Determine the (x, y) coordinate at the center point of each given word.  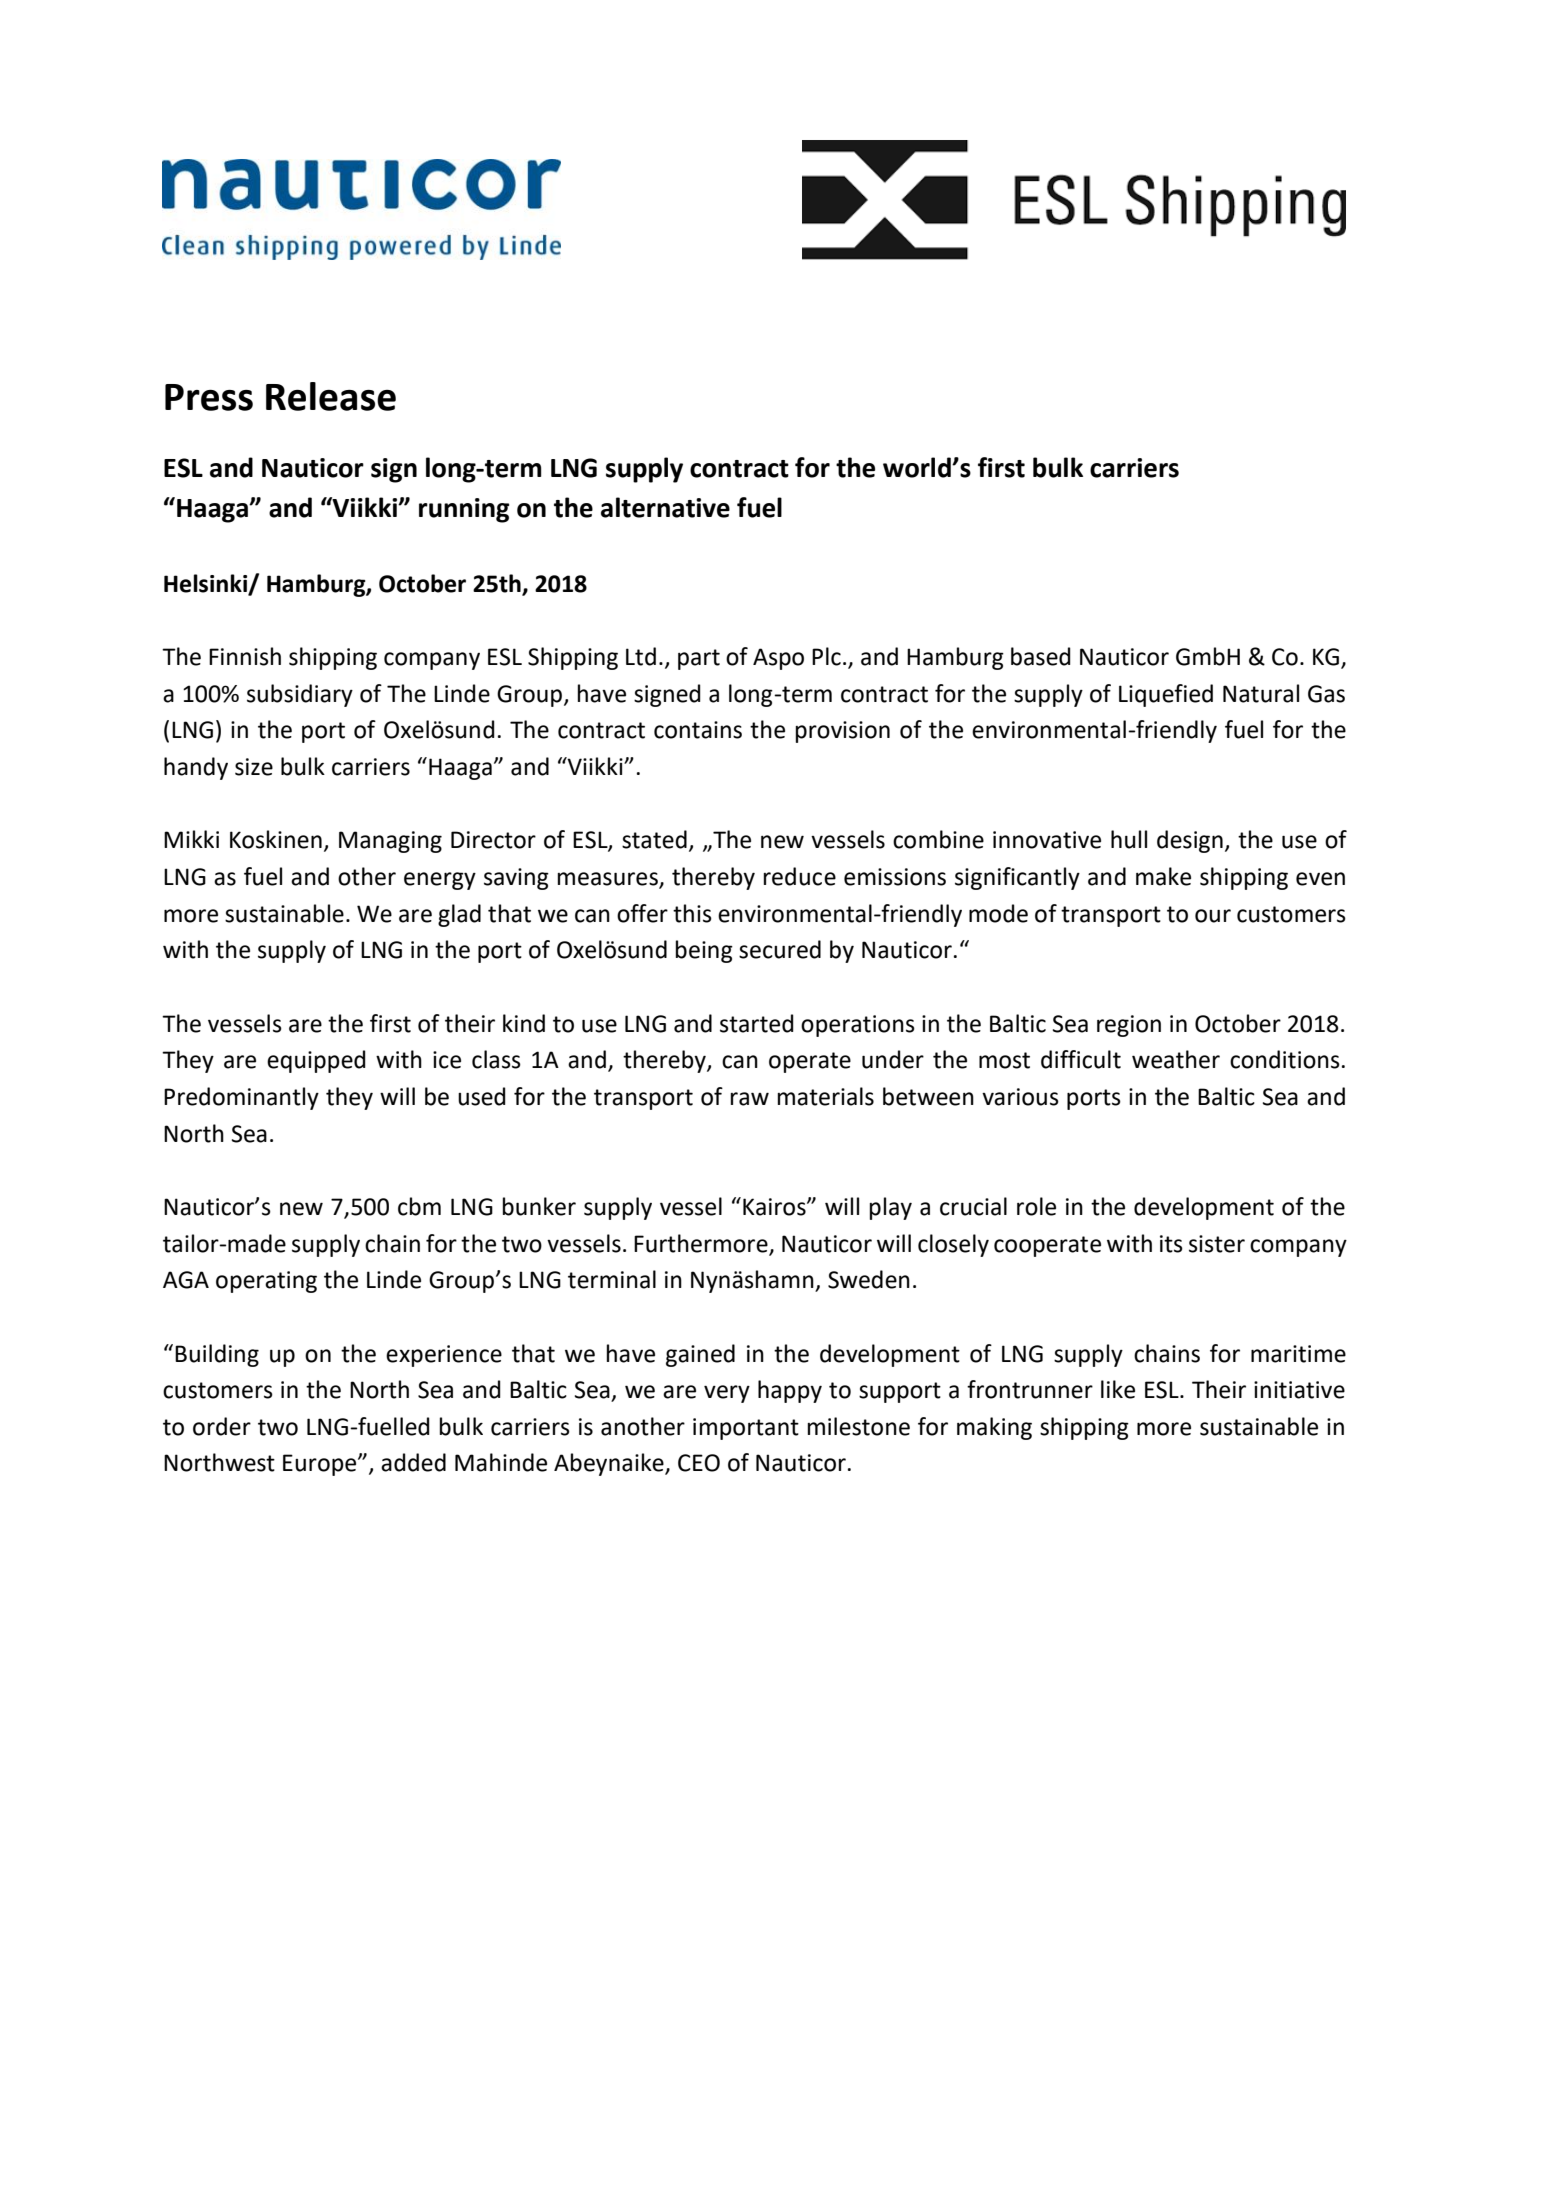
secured (780, 949)
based (1041, 656)
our (1213, 916)
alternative (665, 507)
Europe (321, 1465)
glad (459, 915)
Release (331, 396)
